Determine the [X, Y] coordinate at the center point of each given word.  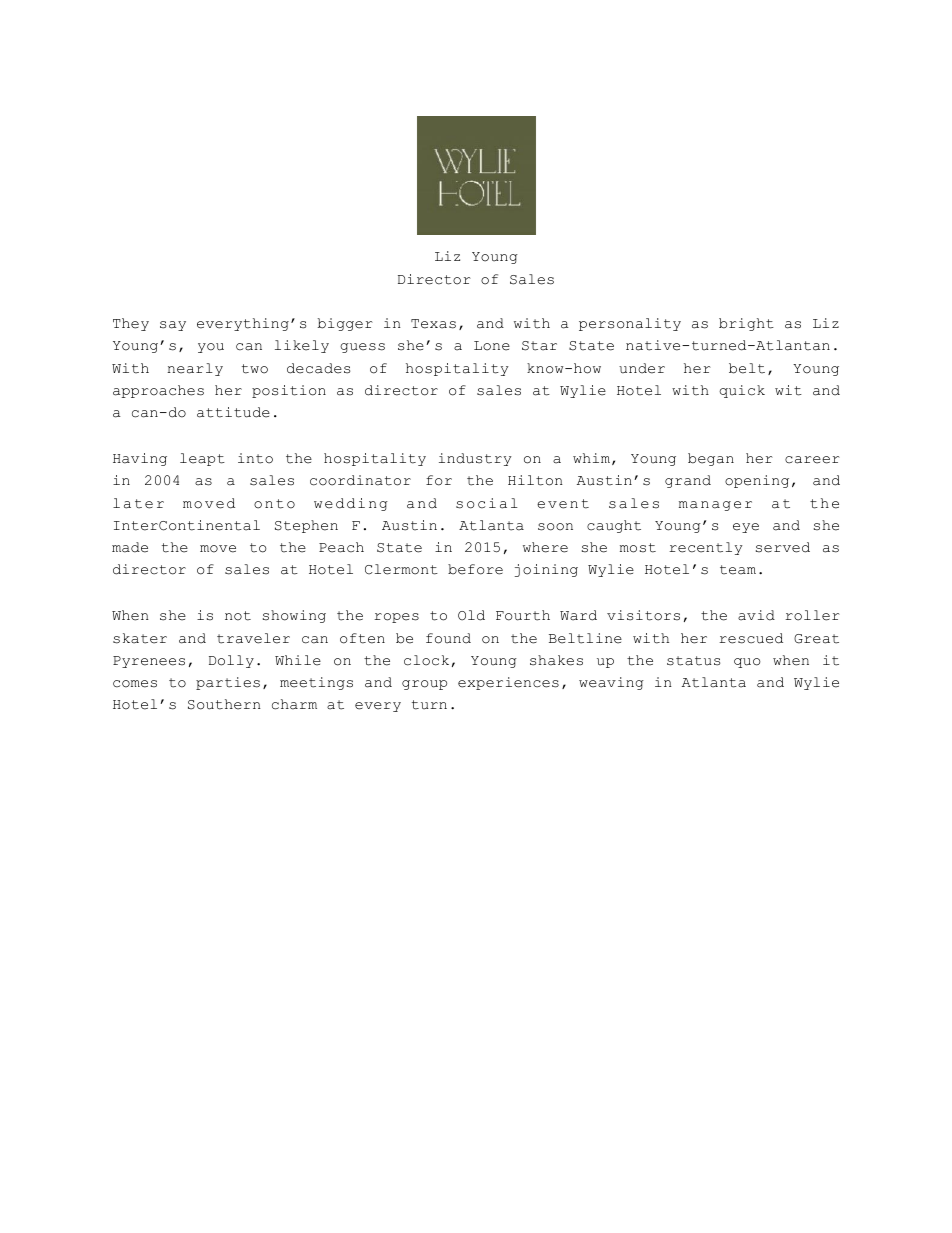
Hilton [535, 480]
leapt [202, 459]
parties [228, 683]
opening [757, 481]
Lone [492, 346]
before [475, 569]
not [238, 616]
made [130, 547]
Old [471, 615]
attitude [233, 412]
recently [706, 548]
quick [742, 391]
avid [756, 615]
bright [746, 324]
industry [475, 459]
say [173, 326]
